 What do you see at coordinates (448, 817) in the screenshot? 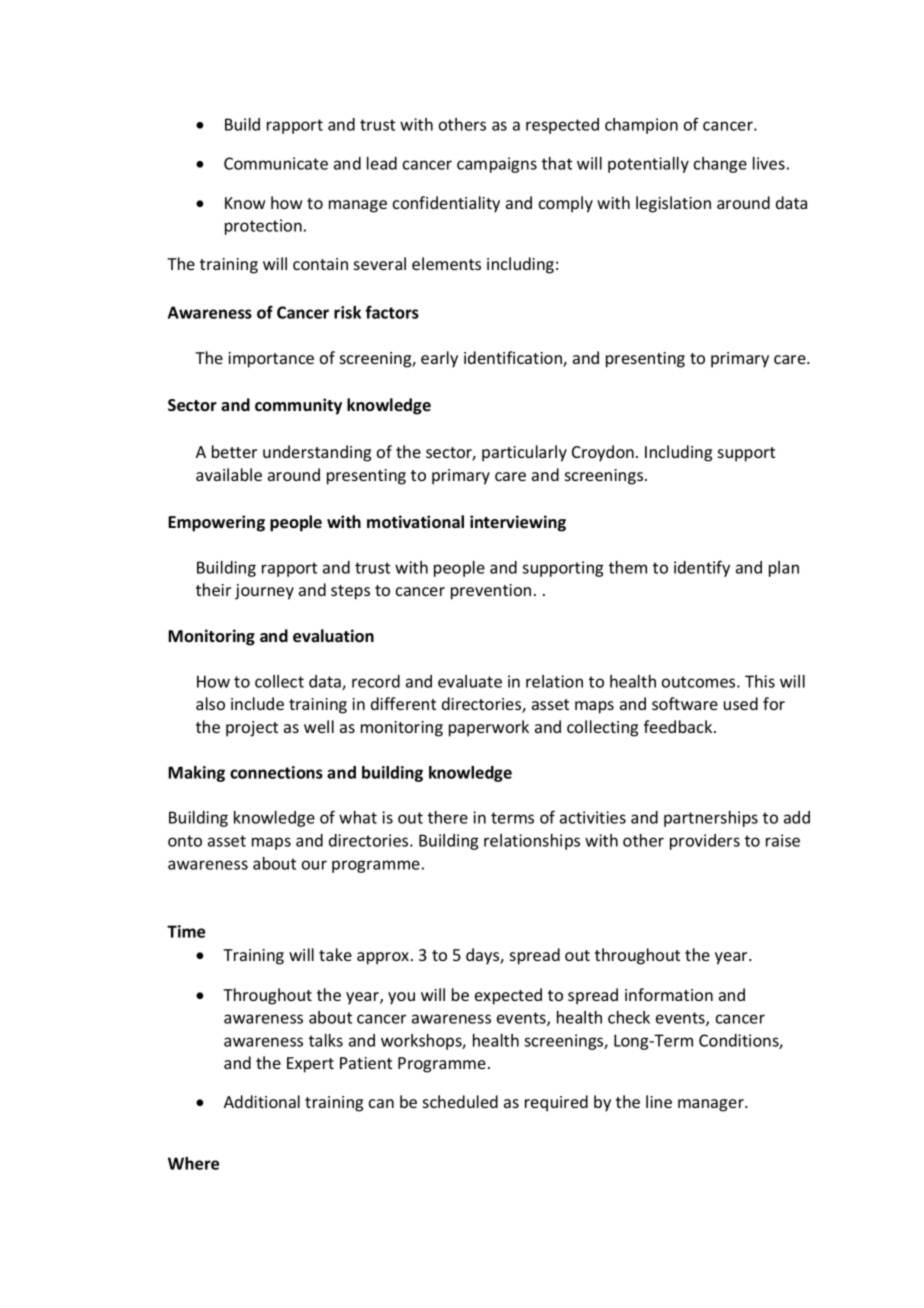
I see `there` at bounding box center [448, 817].
